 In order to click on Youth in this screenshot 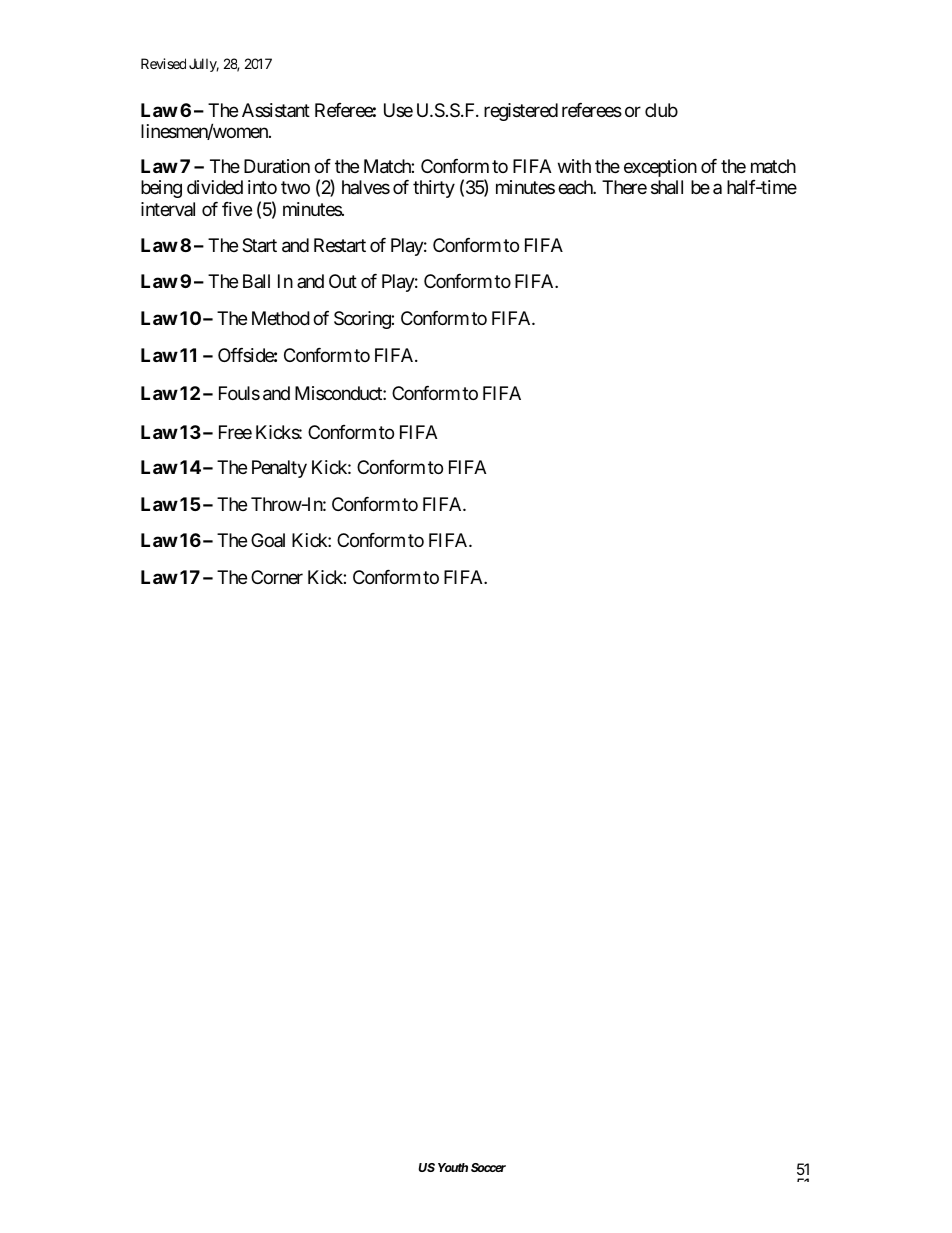, I will do `click(453, 1167)`.
